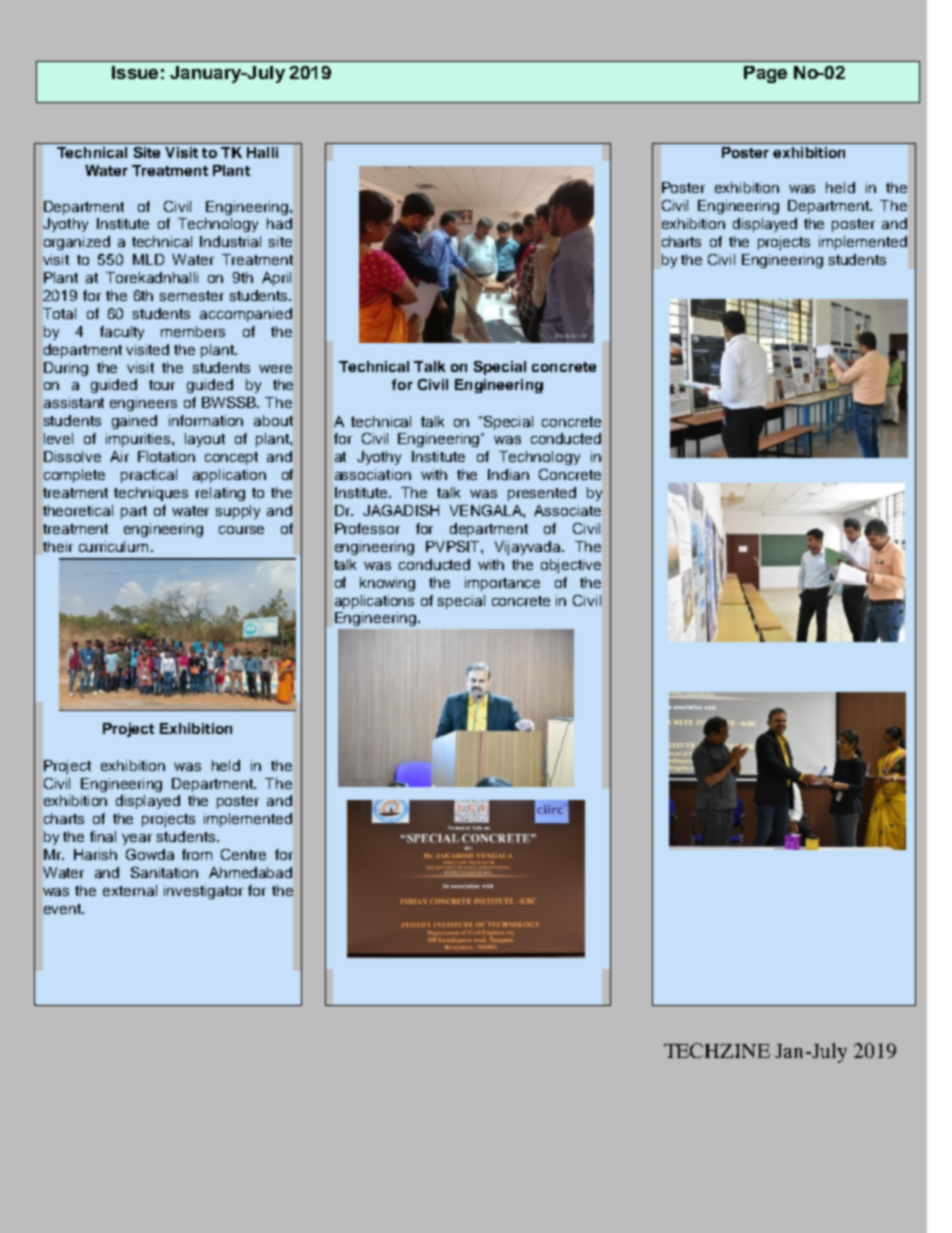 The width and height of the screenshot is (952, 1233). What do you see at coordinates (279, 223) in the screenshot?
I see `had` at bounding box center [279, 223].
